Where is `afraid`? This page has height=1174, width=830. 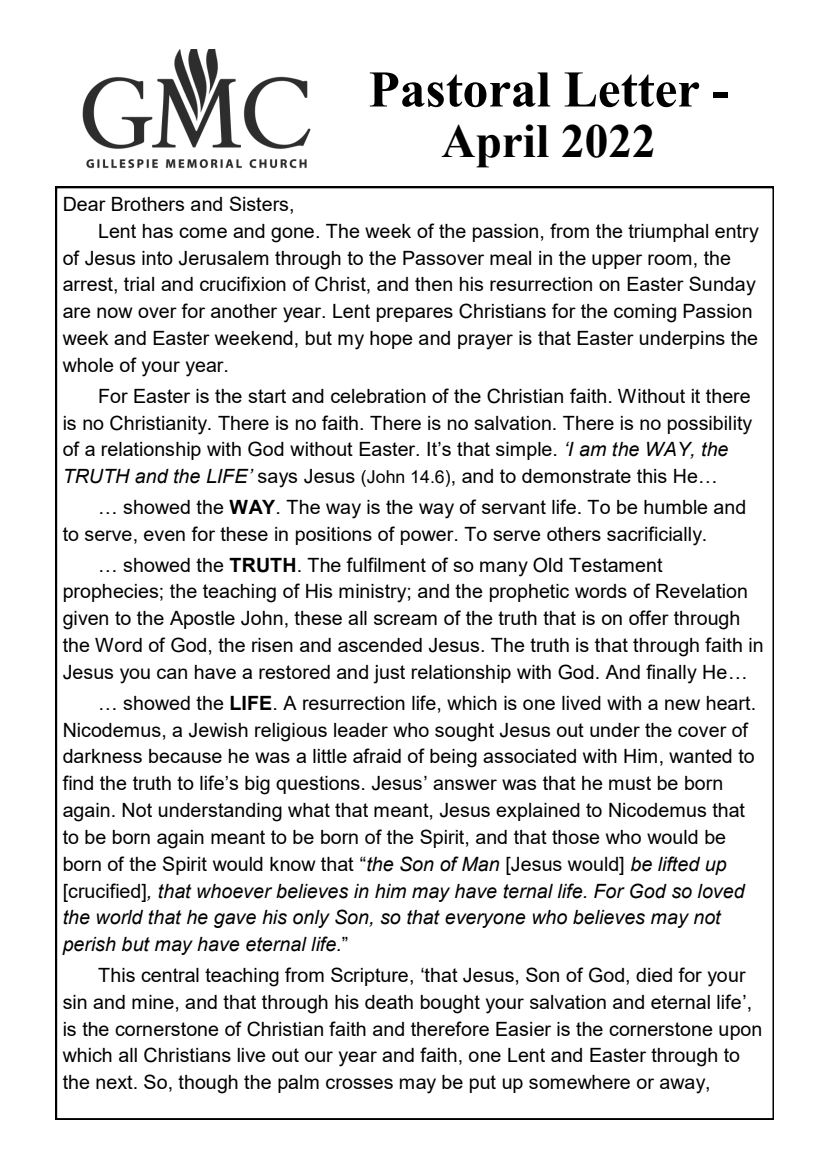 afraid is located at coordinates (377, 755).
